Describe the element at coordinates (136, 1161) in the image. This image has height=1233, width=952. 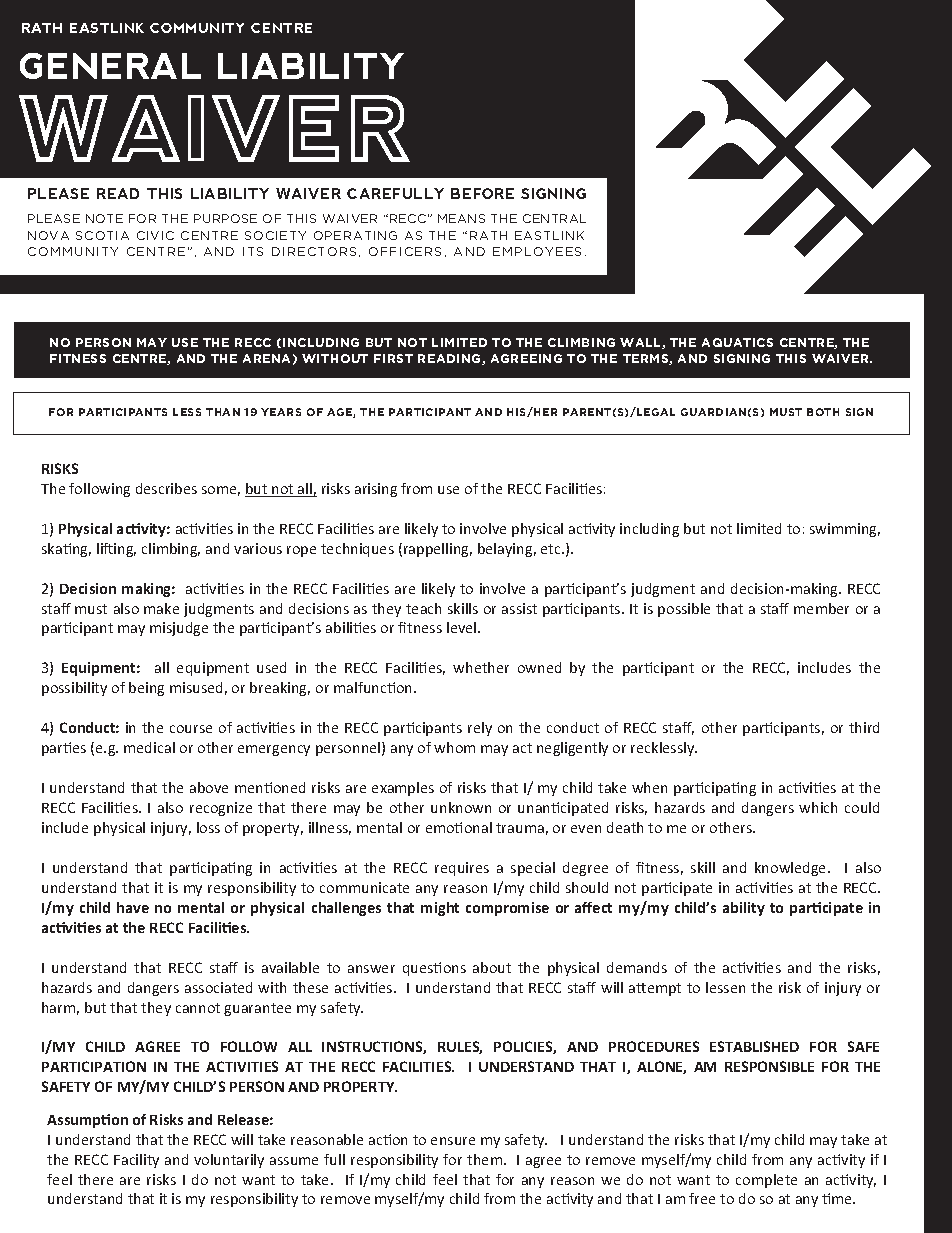
I see `Facility` at that location.
